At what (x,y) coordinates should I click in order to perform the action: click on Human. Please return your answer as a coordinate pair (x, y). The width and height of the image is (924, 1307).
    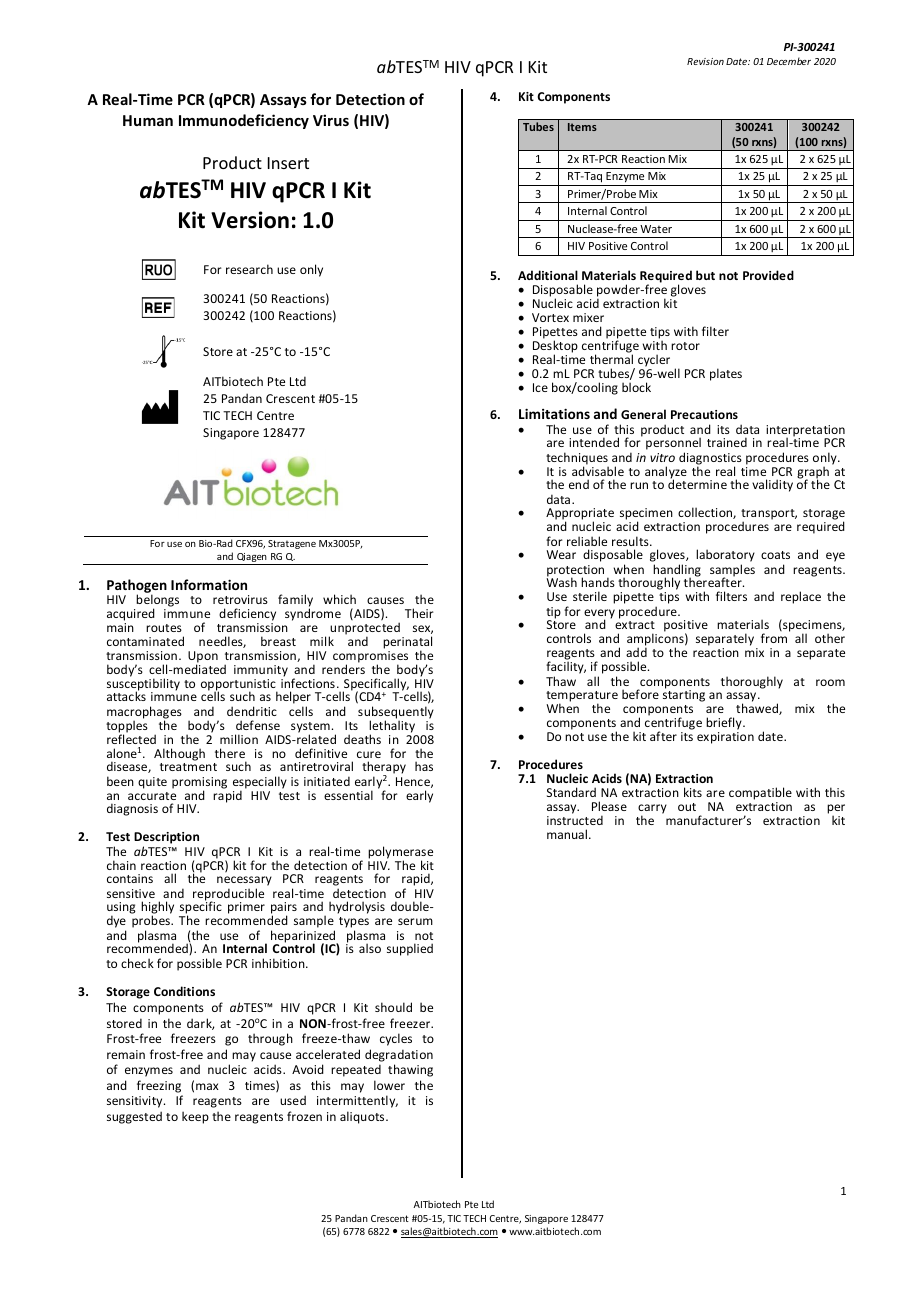
    Looking at the image, I should click on (148, 120).
